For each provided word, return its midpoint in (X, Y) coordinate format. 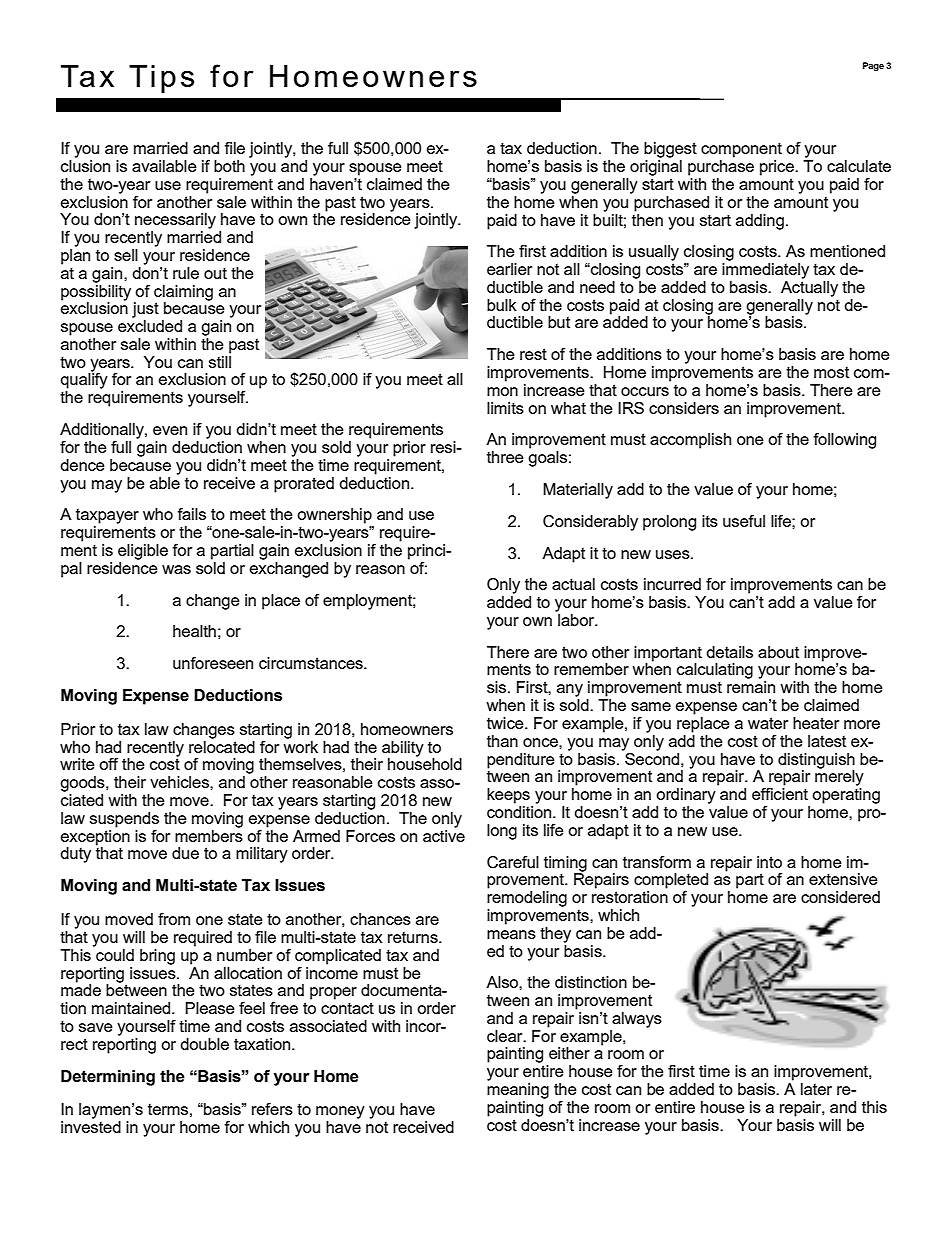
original (656, 166)
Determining (108, 1078)
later (816, 1089)
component (741, 150)
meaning (518, 1089)
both (229, 166)
